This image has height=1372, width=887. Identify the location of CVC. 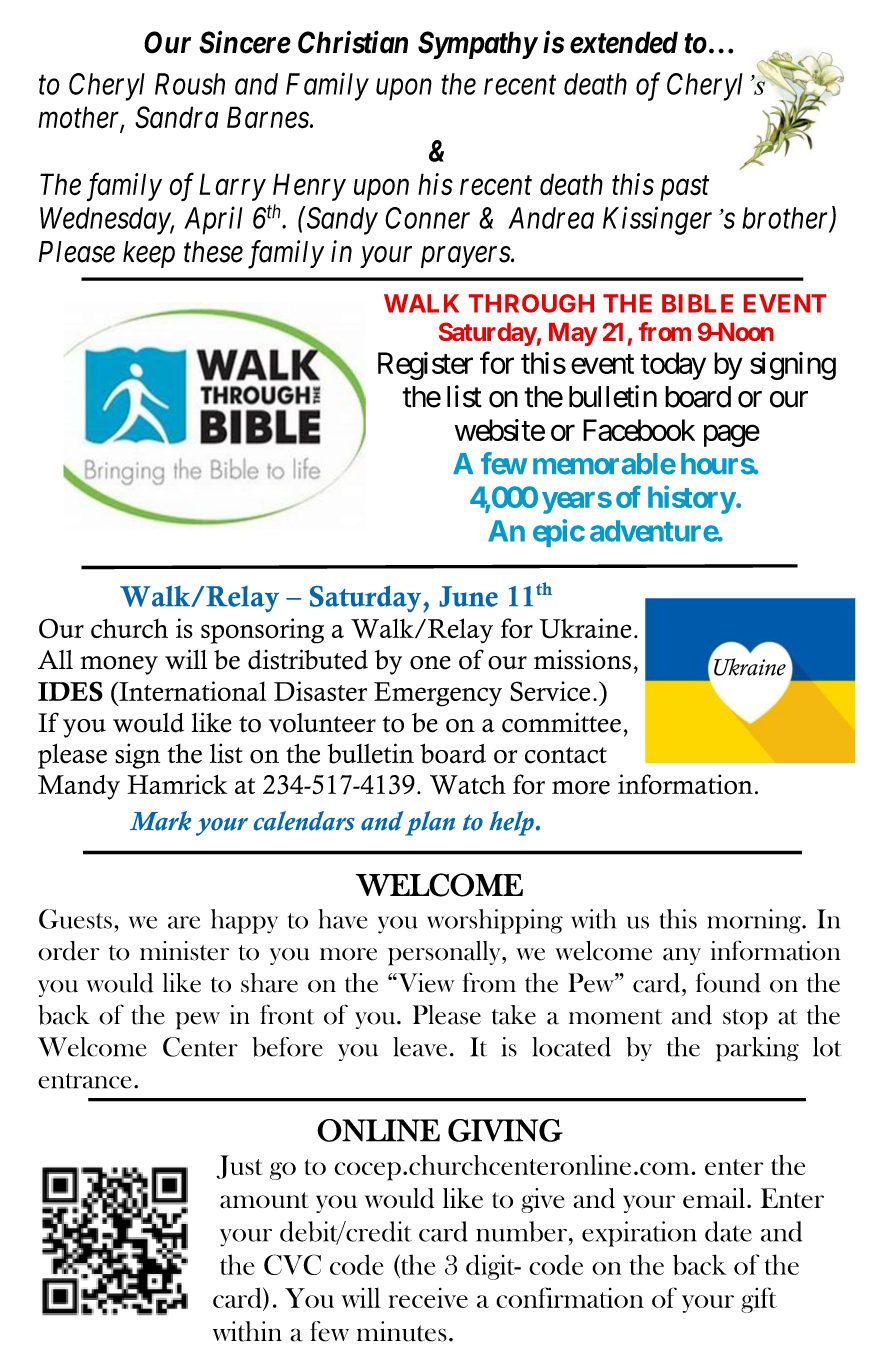
(292, 1264).
